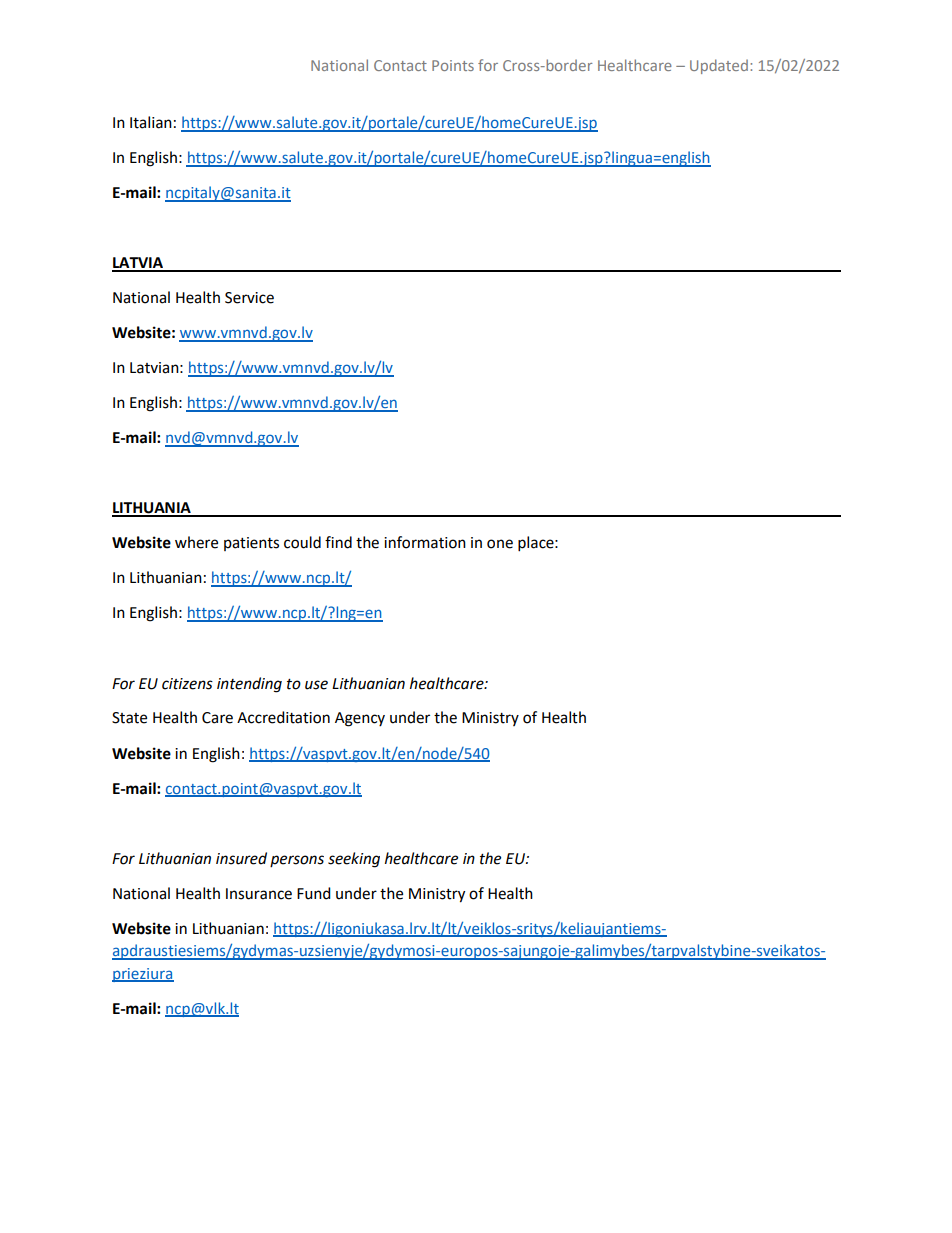 This document has width=952, height=1233. Describe the element at coordinates (314, 893) in the document. I see `Fund` at that location.
